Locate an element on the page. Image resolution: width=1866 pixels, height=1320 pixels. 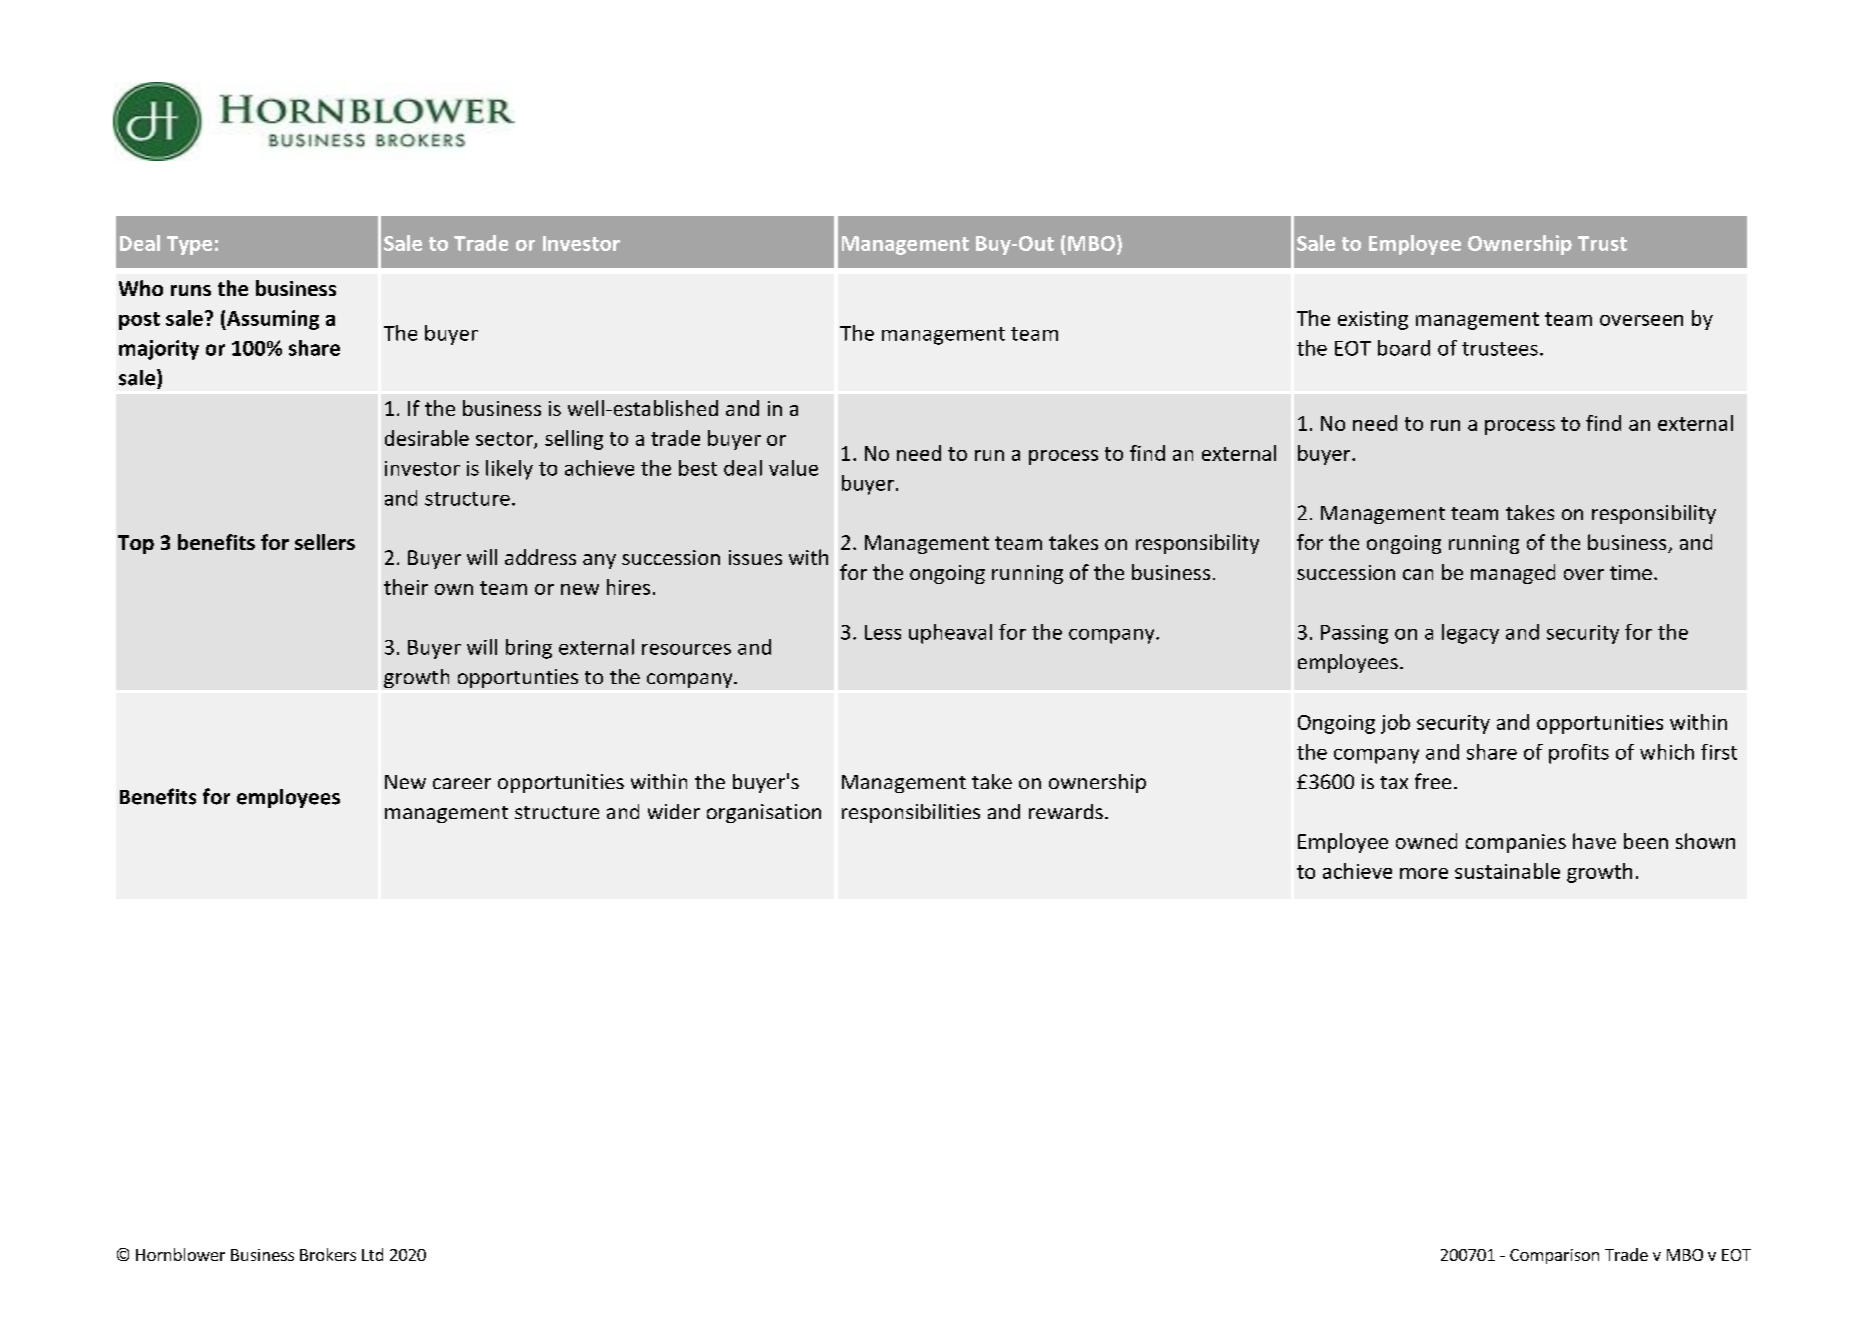
board is located at coordinates (1404, 348).
